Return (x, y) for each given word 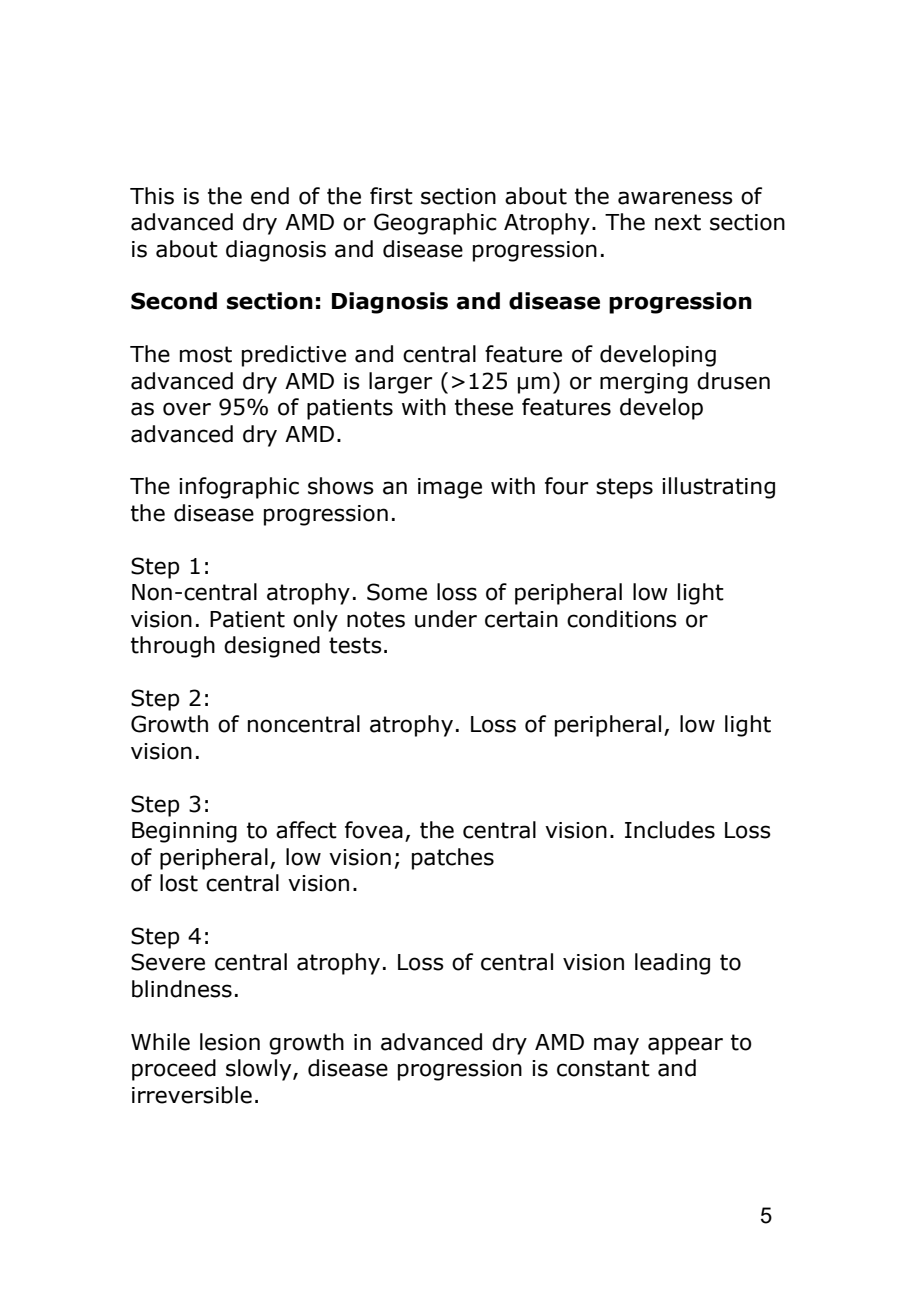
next (678, 222)
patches (453, 859)
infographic (239, 488)
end (270, 196)
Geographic (435, 224)
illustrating (718, 488)
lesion (230, 1042)
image (450, 488)
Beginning (184, 832)
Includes (670, 830)
